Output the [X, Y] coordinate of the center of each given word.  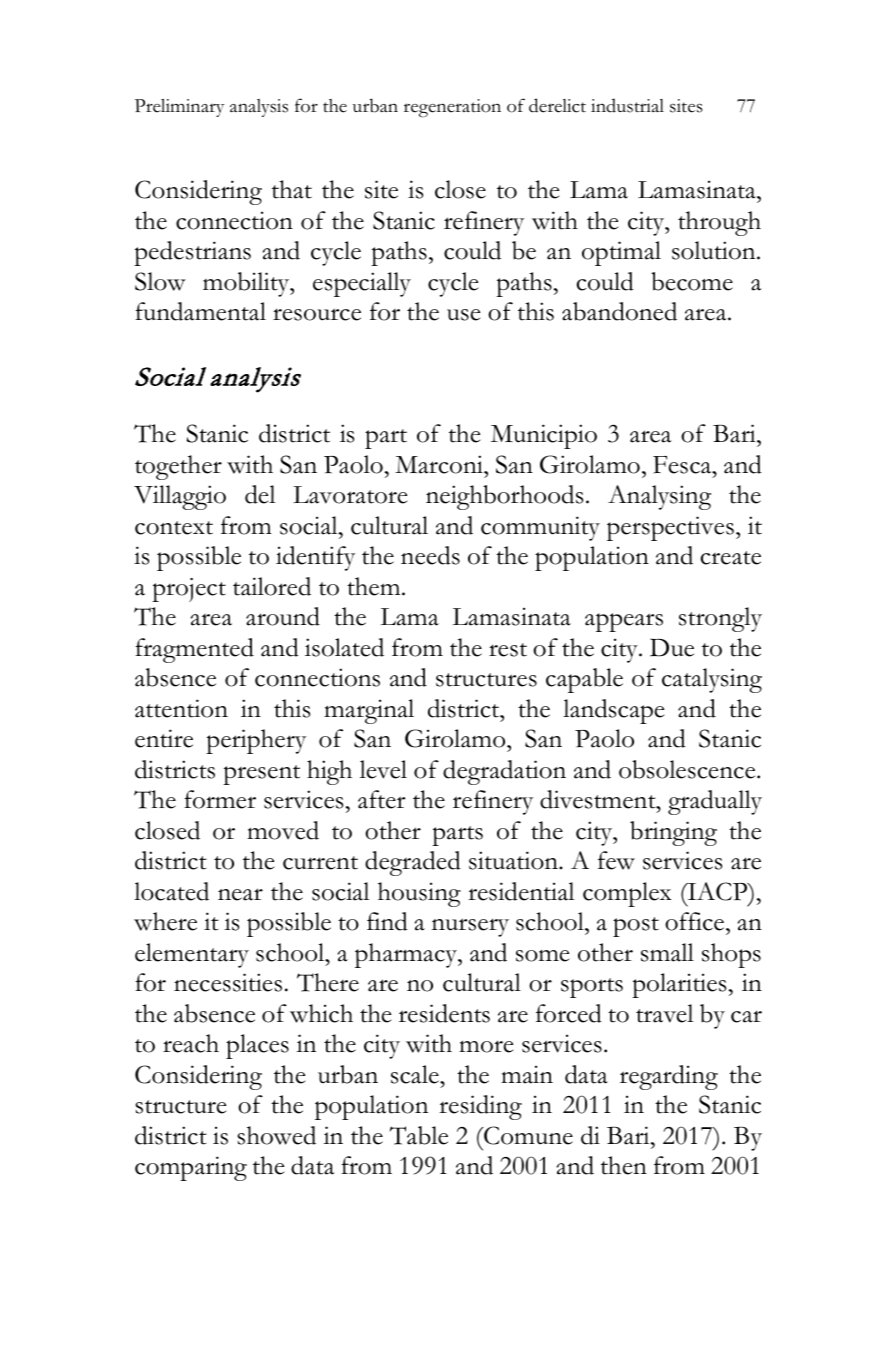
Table [419, 1135]
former [220, 799]
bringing [673, 833]
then [624, 1165]
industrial [627, 105]
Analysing [659, 497]
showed [276, 1135]
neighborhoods [504, 497]
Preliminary [179, 108]
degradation [504, 772]
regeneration [452, 108]
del [260, 494]
